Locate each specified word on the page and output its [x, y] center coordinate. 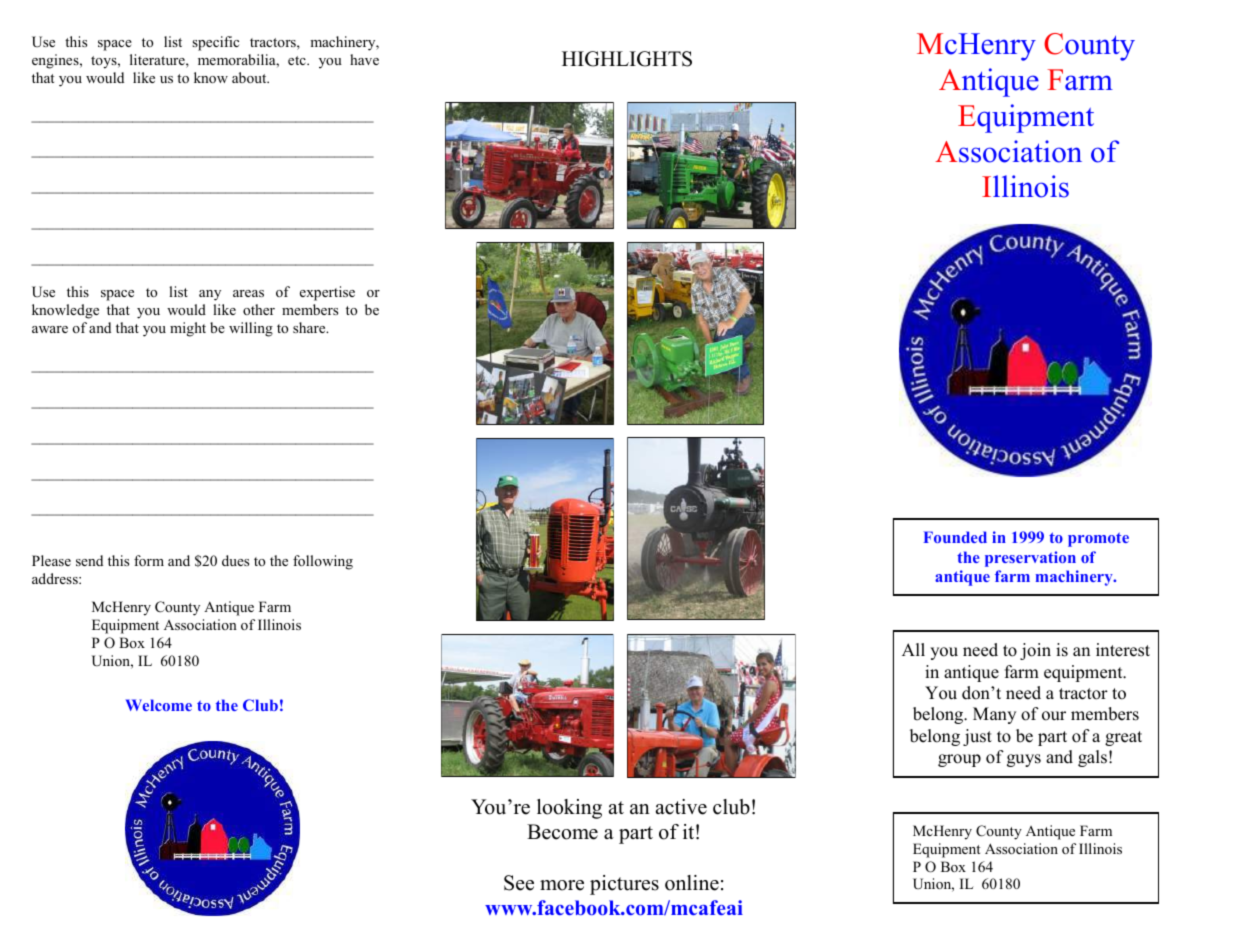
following [323, 562]
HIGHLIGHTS [627, 59]
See [519, 883]
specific [215, 43]
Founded [955, 537]
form [149, 560]
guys [1024, 760]
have [364, 59]
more [562, 885]
